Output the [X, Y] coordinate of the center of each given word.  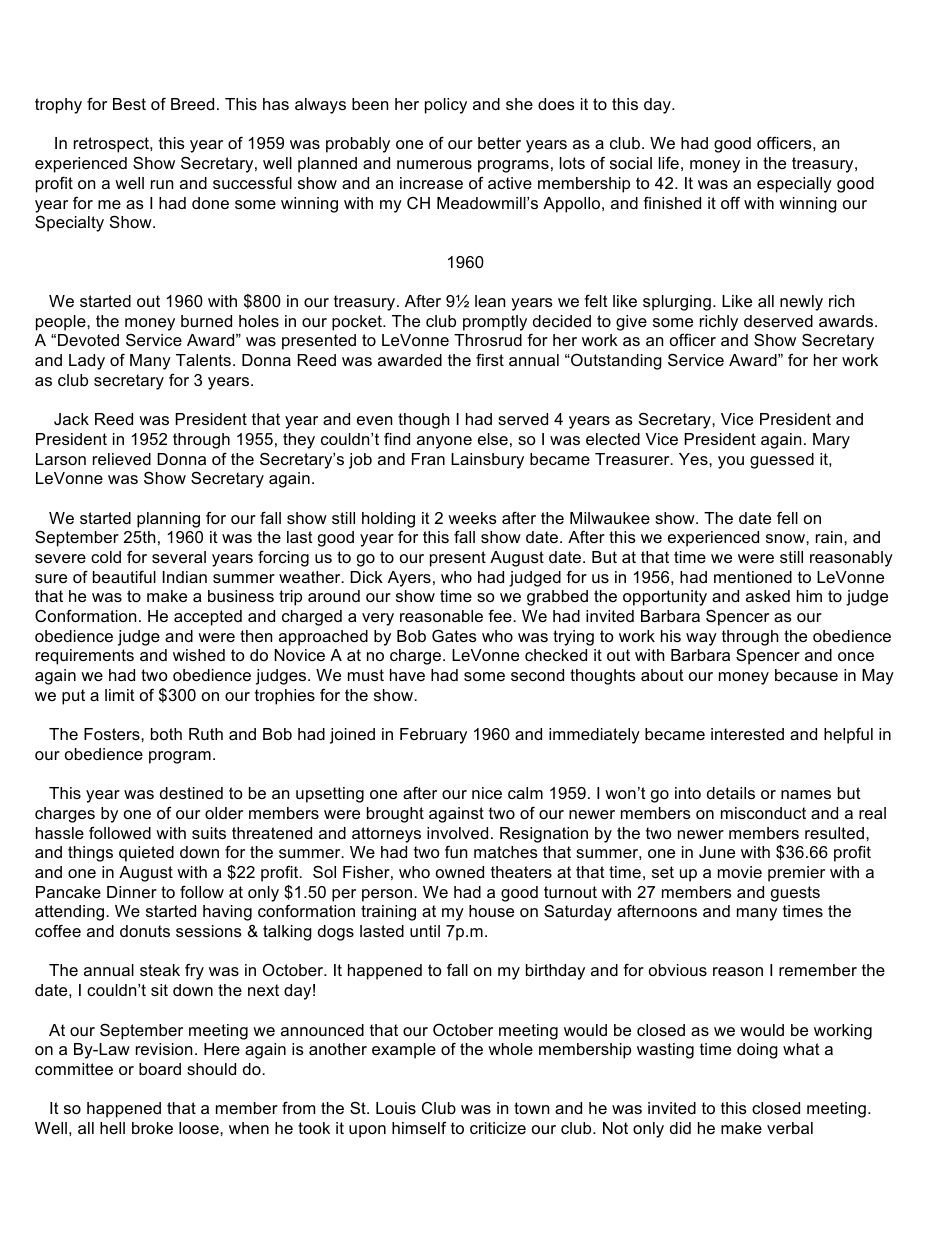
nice [487, 793]
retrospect [112, 145]
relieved [122, 459]
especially [794, 185]
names [806, 794]
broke [152, 1128]
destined [191, 793]
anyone [444, 442]
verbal [790, 1128]
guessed [782, 461]
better [499, 143]
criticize [498, 1128]
